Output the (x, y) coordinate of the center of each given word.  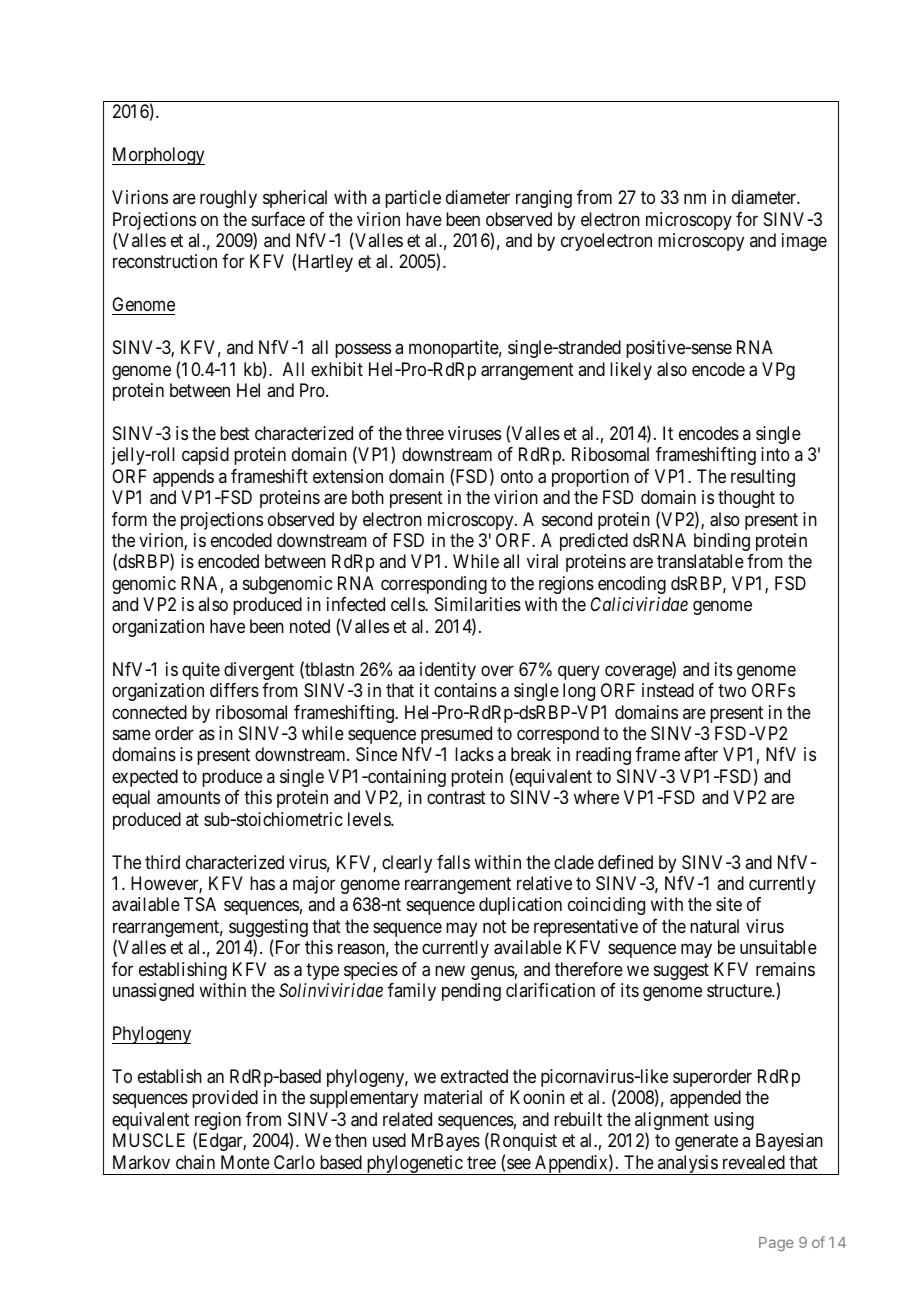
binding (722, 542)
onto (517, 476)
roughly (228, 199)
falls (453, 862)
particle (413, 199)
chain (195, 1162)
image (804, 242)
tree (481, 1162)
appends (183, 478)
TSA (200, 904)
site (729, 904)
